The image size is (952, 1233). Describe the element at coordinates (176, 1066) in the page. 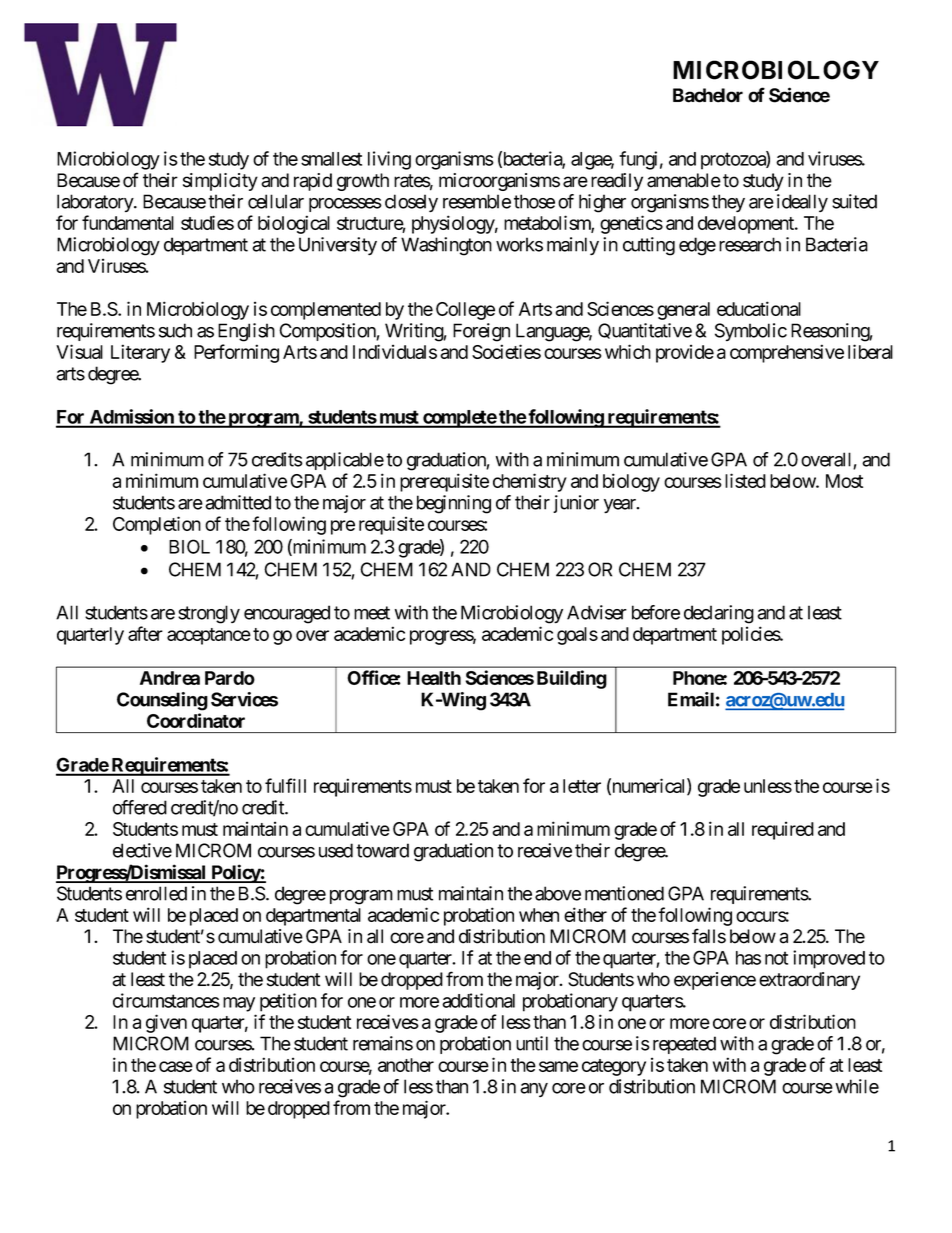

I see `case` at that location.
